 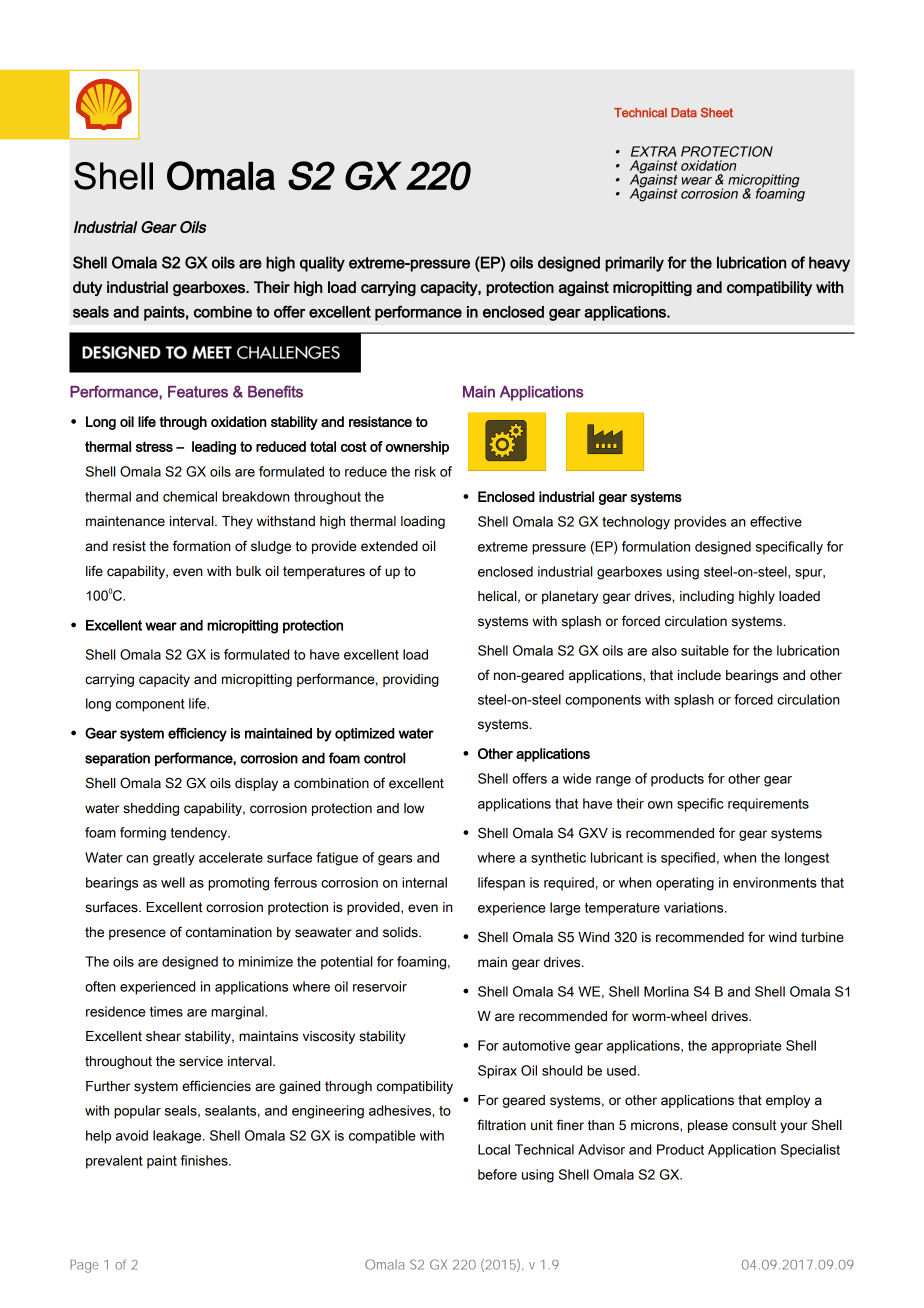 I want to click on finishes, so click(x=205, y=1160).
